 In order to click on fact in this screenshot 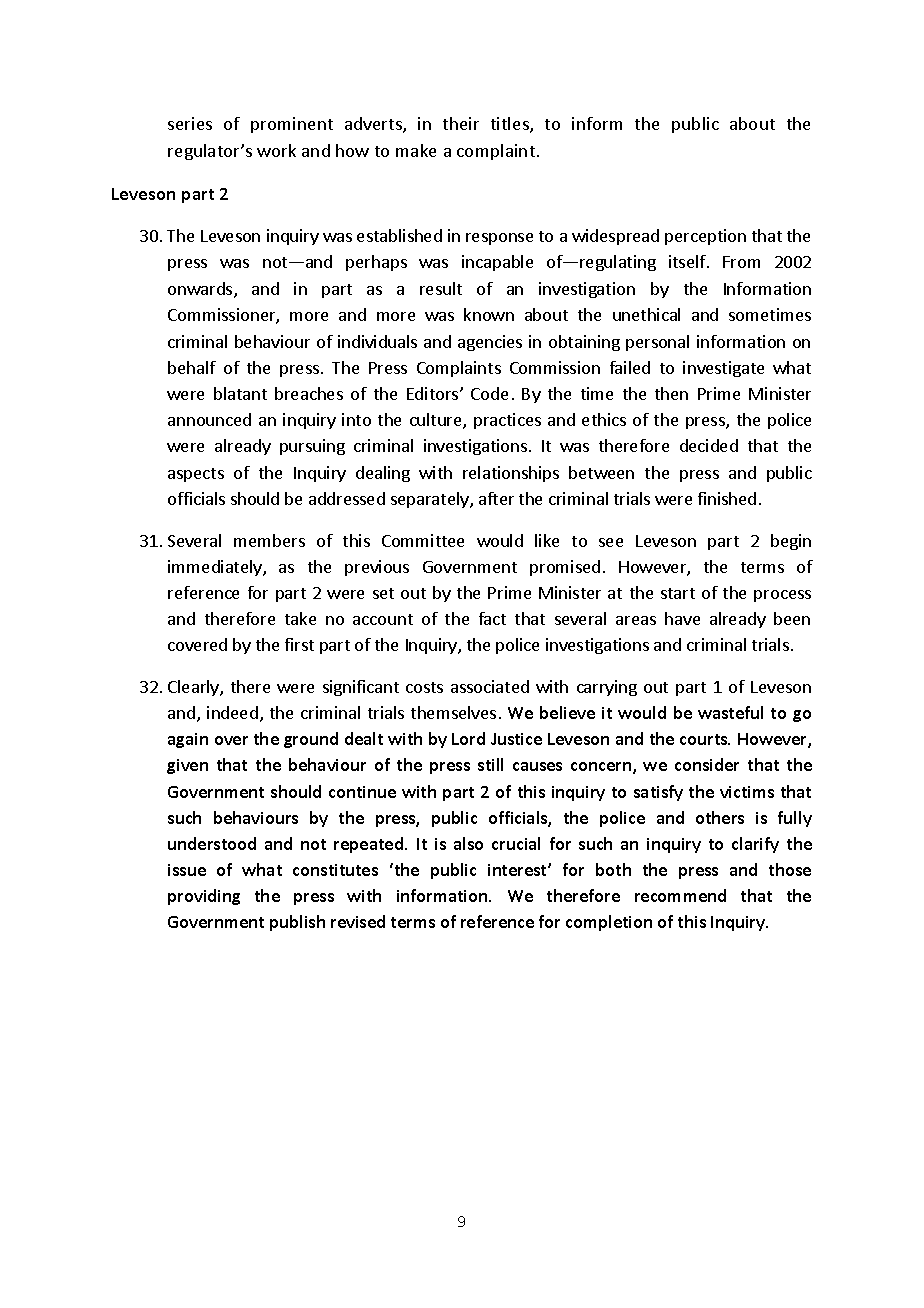, I will do `click(492, 618)`.
